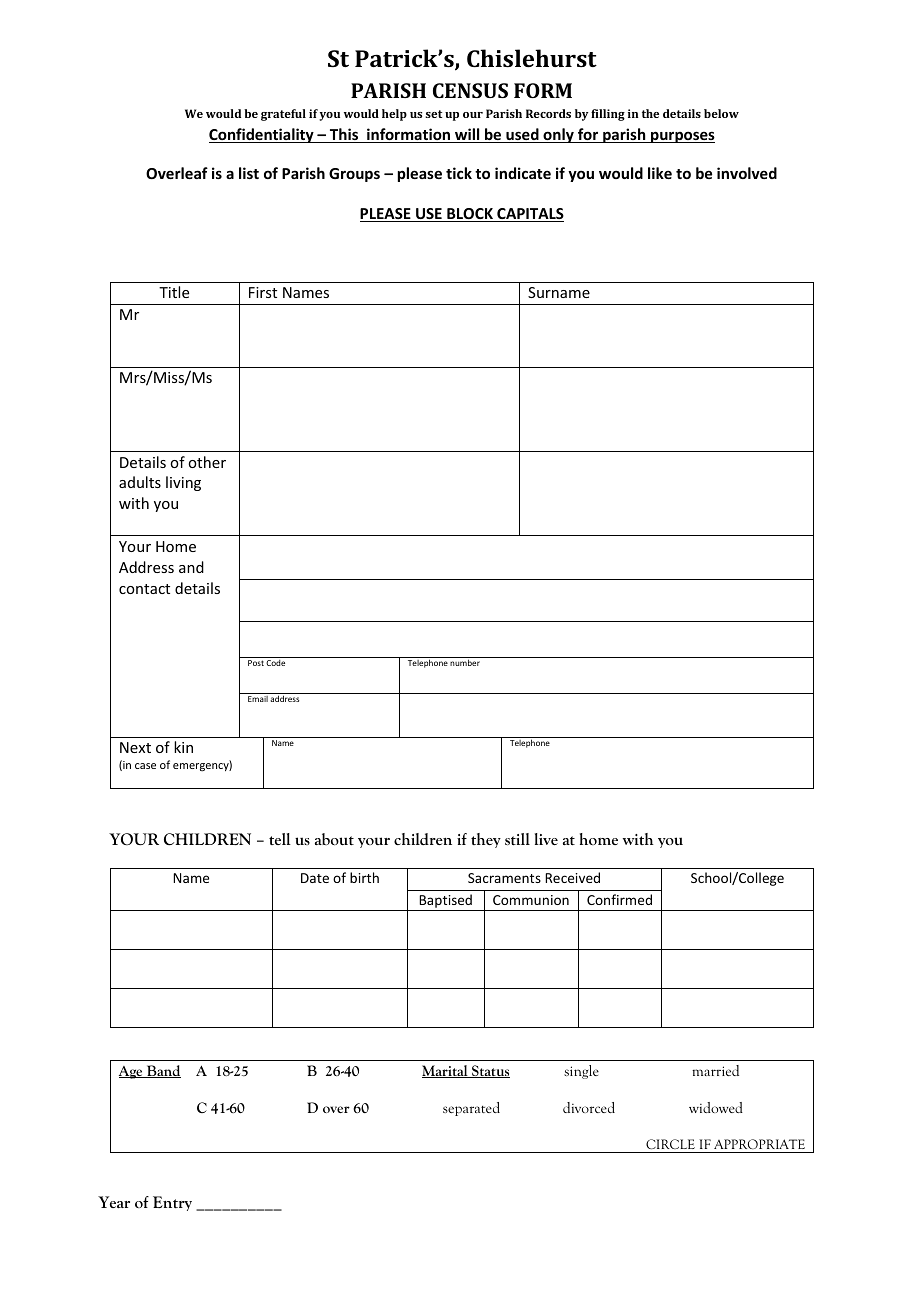 The image size is (924, 1308). Describe the element at coordinates (256, 663) in the document. I see `Post` at that location.
